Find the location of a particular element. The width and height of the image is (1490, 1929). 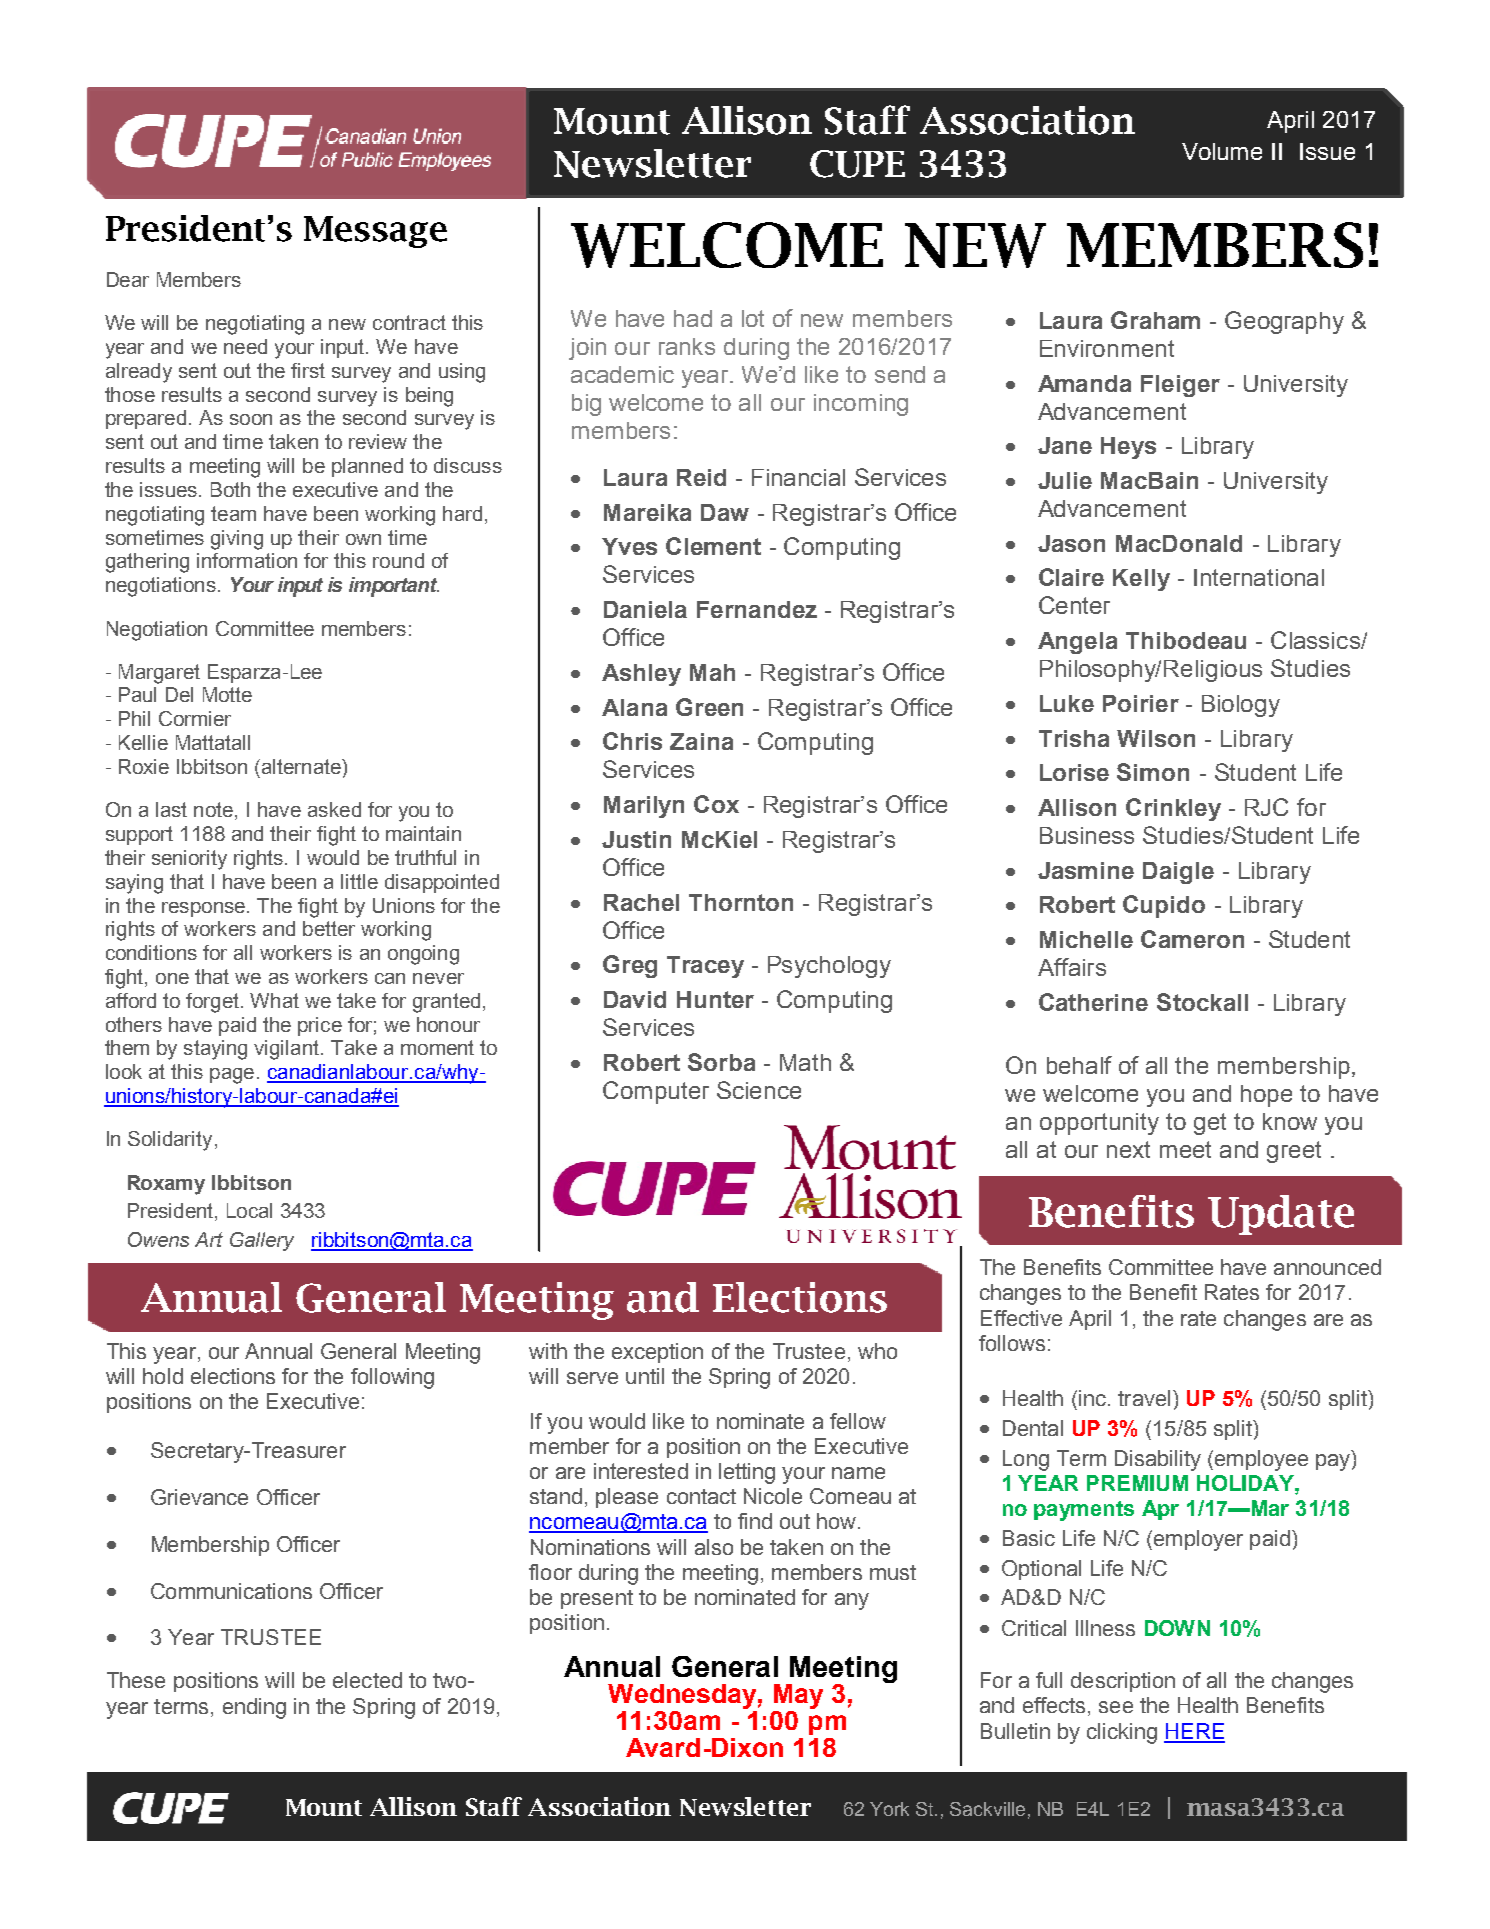

Message is located at coordinates (375, 232).
